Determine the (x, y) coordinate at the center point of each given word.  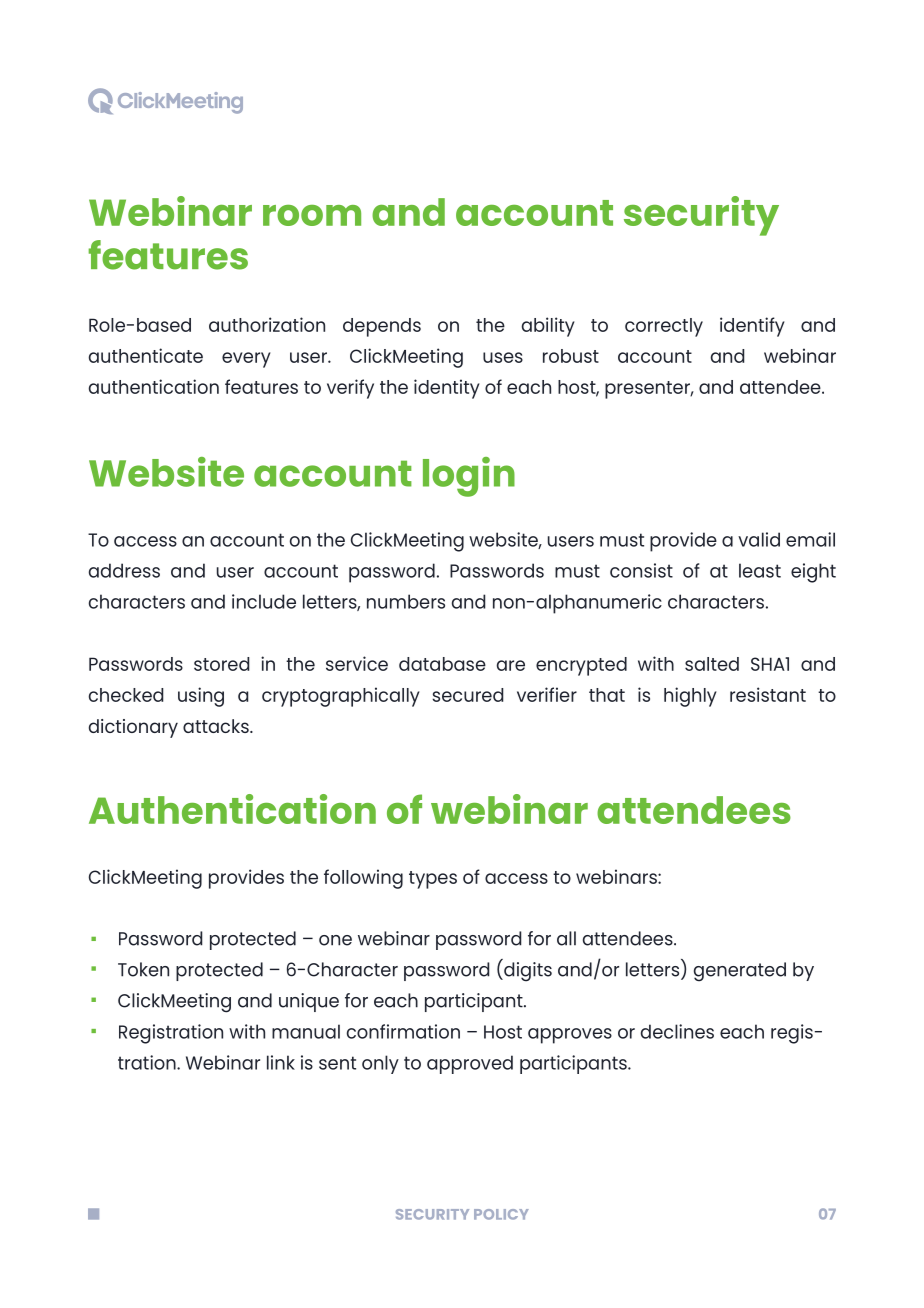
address (124, 570)
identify (752, 327)
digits (527, 972)
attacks (217, 726)
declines (677, 1031)
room (312, 215)
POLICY (501, 1214)
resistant (768, 694)
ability (548, 327)
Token (143, 969)
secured (468, 695)
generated (740, 972)
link (281, 1062)
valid (759, 539)
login (469, 477)
